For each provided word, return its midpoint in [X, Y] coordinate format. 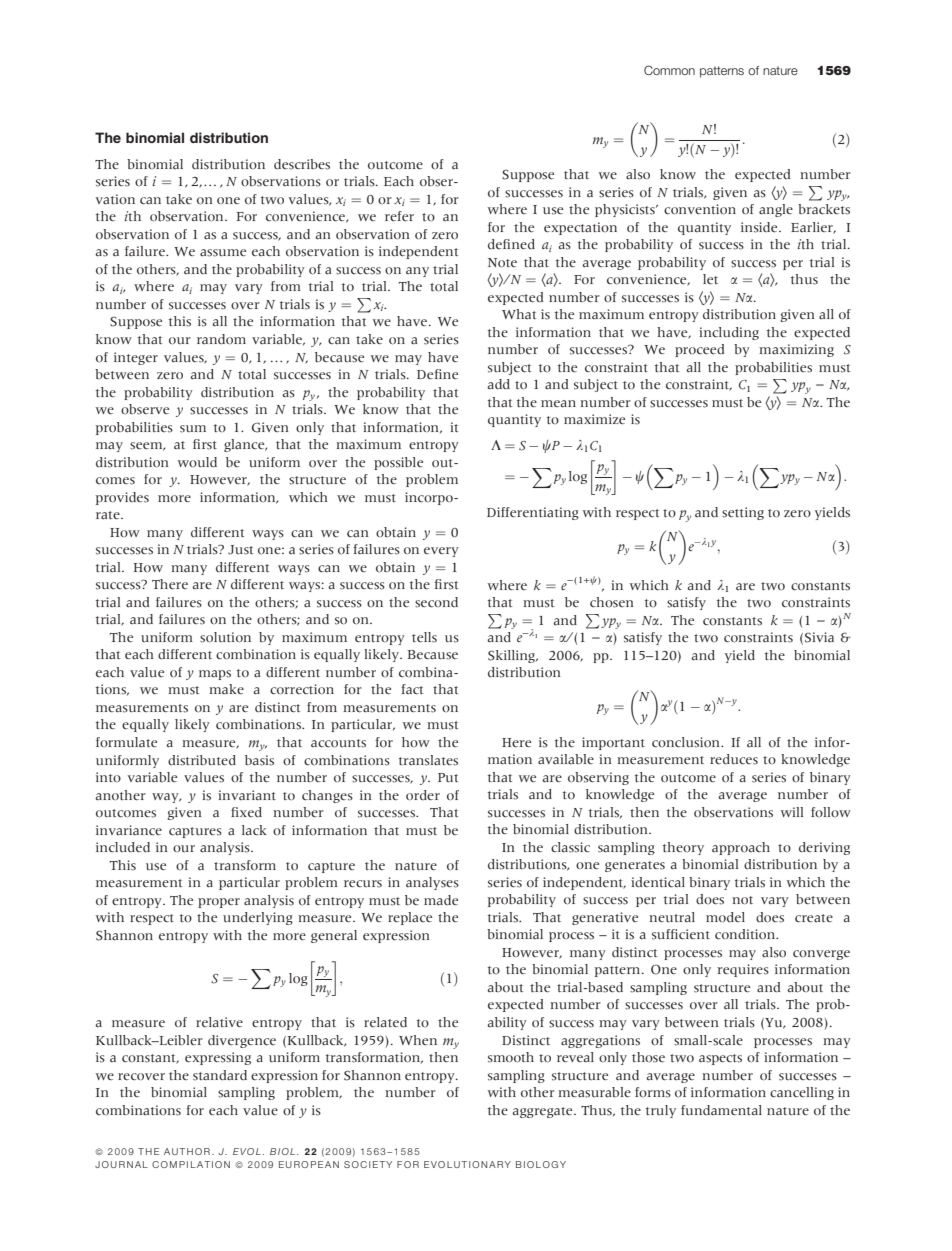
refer [399, 216]
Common [669, 70]
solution [225, 637]
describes [302, 164]
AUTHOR [187, 1151]
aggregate [543, 1112]
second [436, 602]
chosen [611, 602]
